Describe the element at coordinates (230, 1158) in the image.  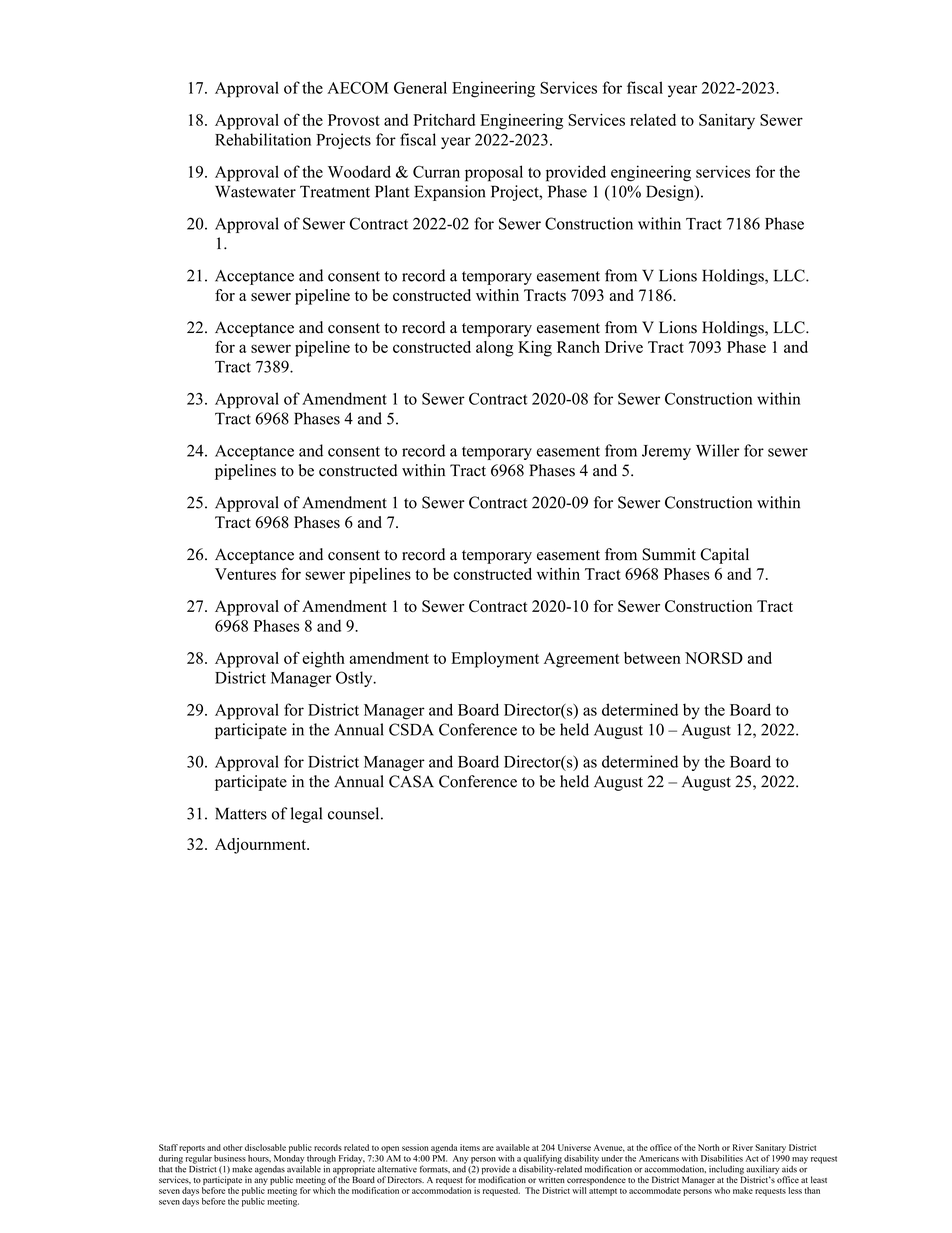
I see `business` at that location.
